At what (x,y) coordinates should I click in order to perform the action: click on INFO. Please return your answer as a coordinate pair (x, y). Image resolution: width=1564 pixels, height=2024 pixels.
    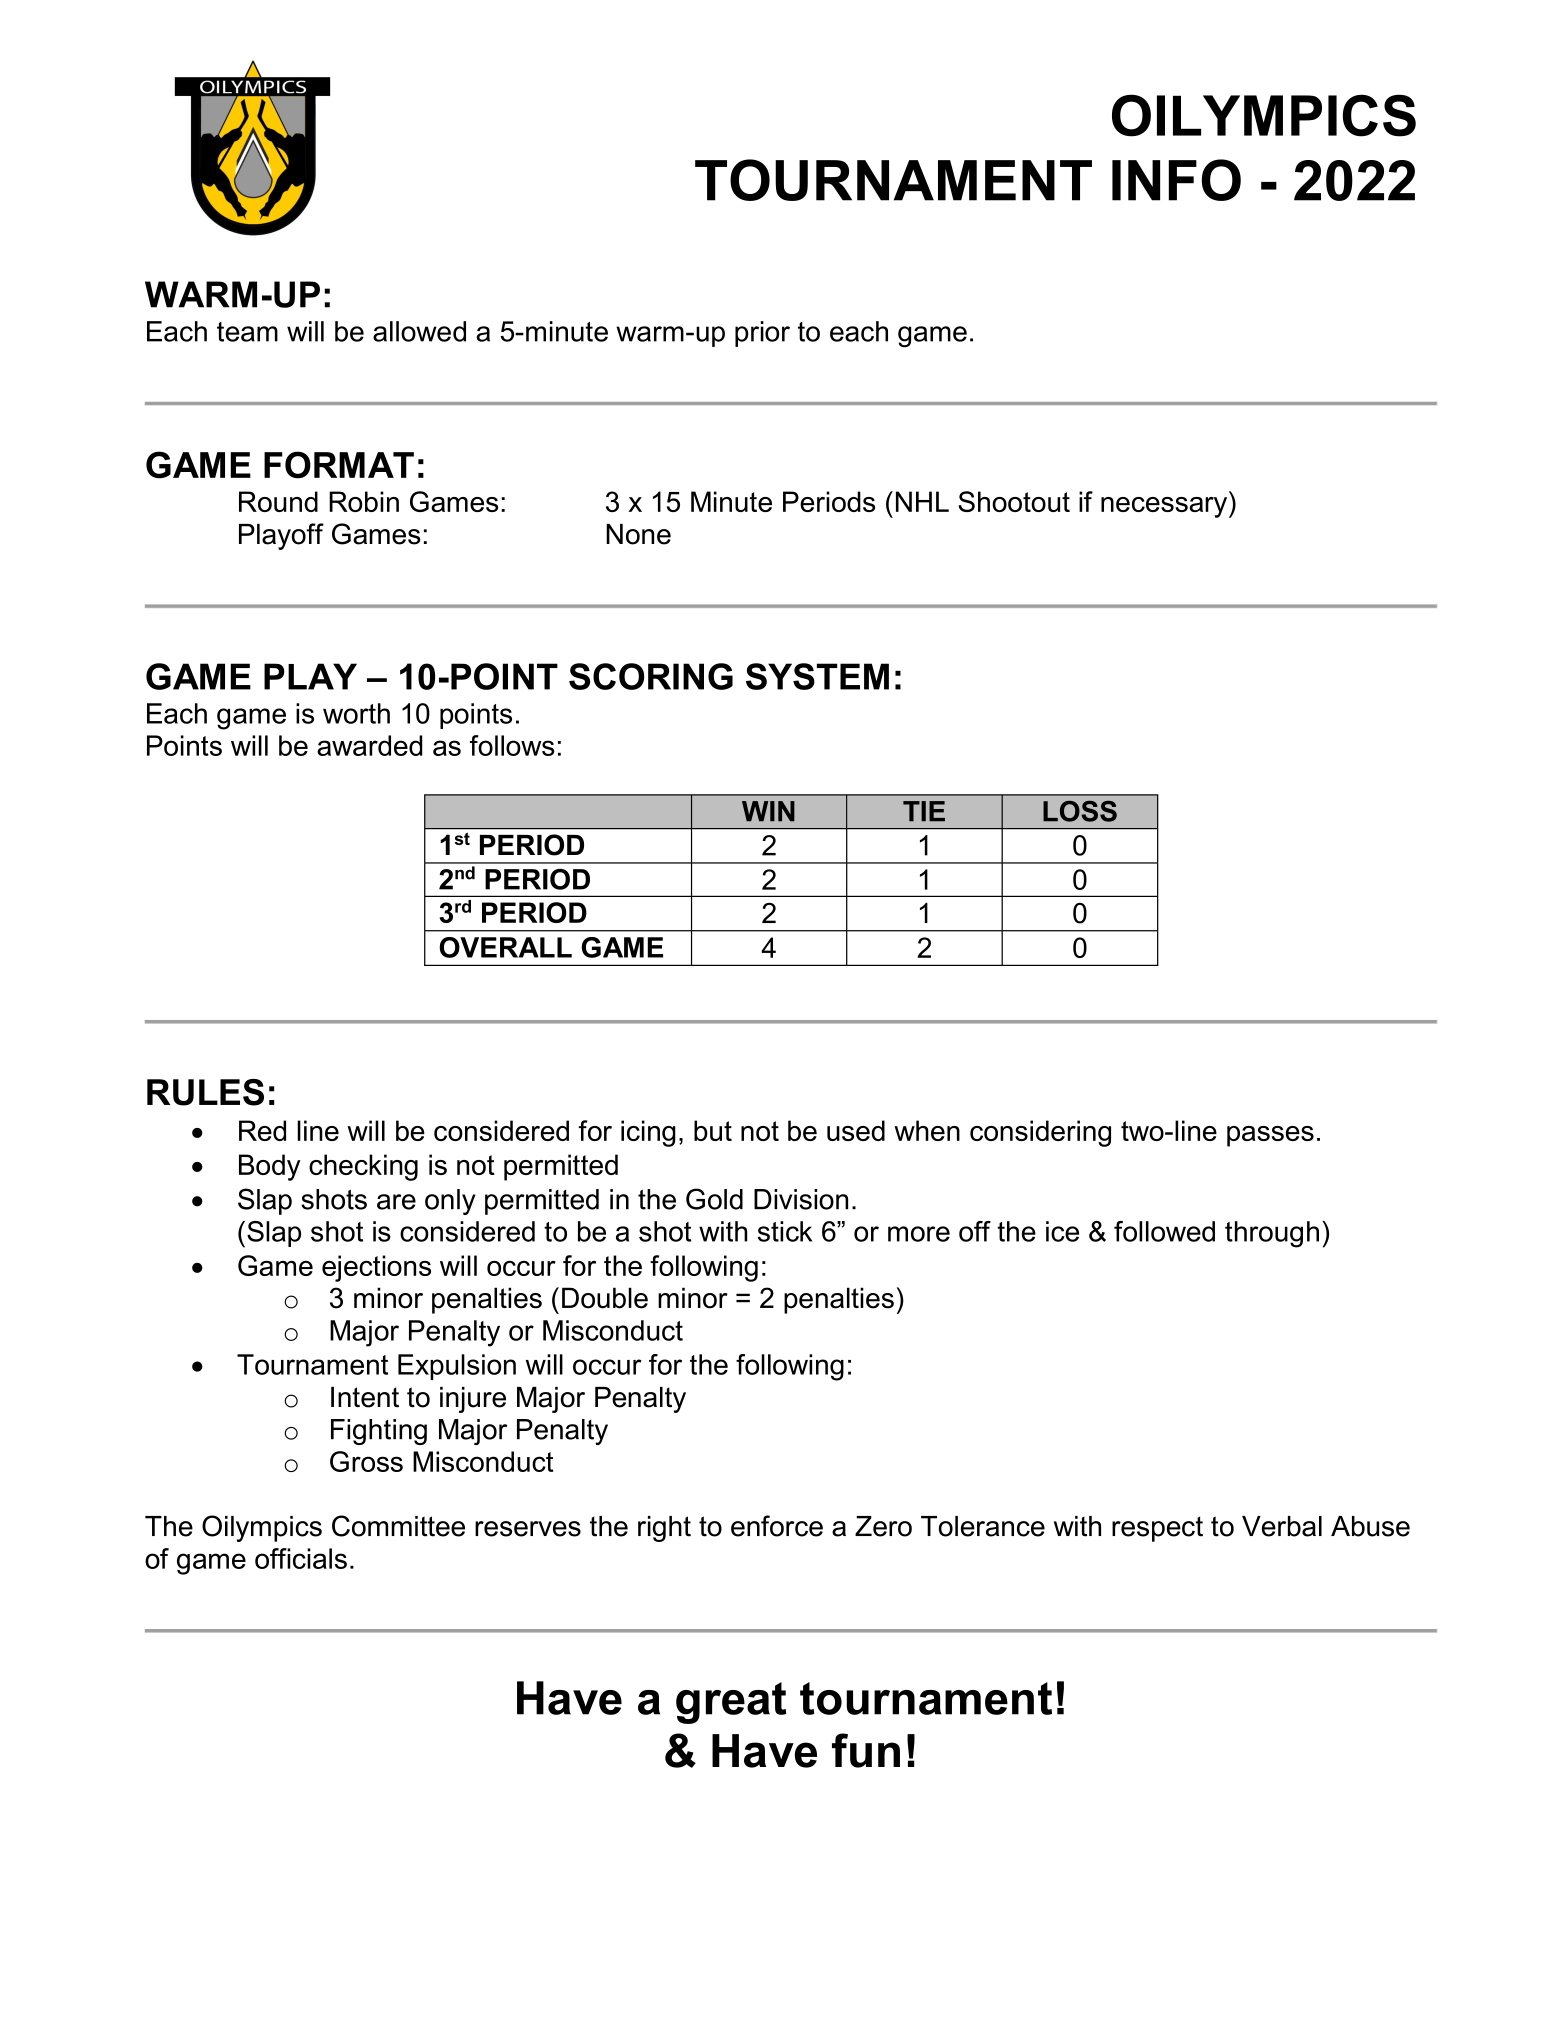
    Looking at the image, I should click on (1176, 180).
